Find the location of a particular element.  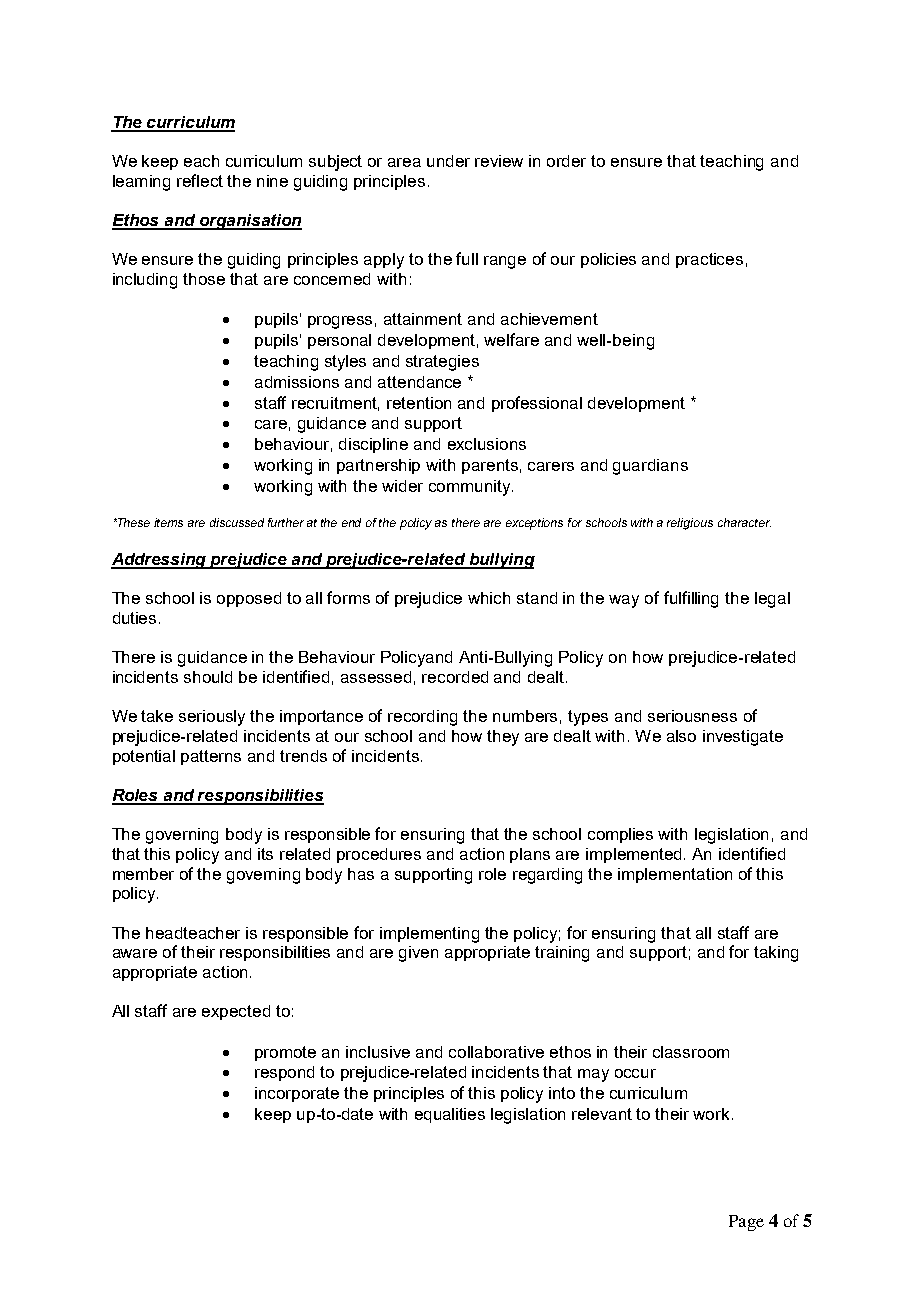

community is located at coordinates (471, 488).
